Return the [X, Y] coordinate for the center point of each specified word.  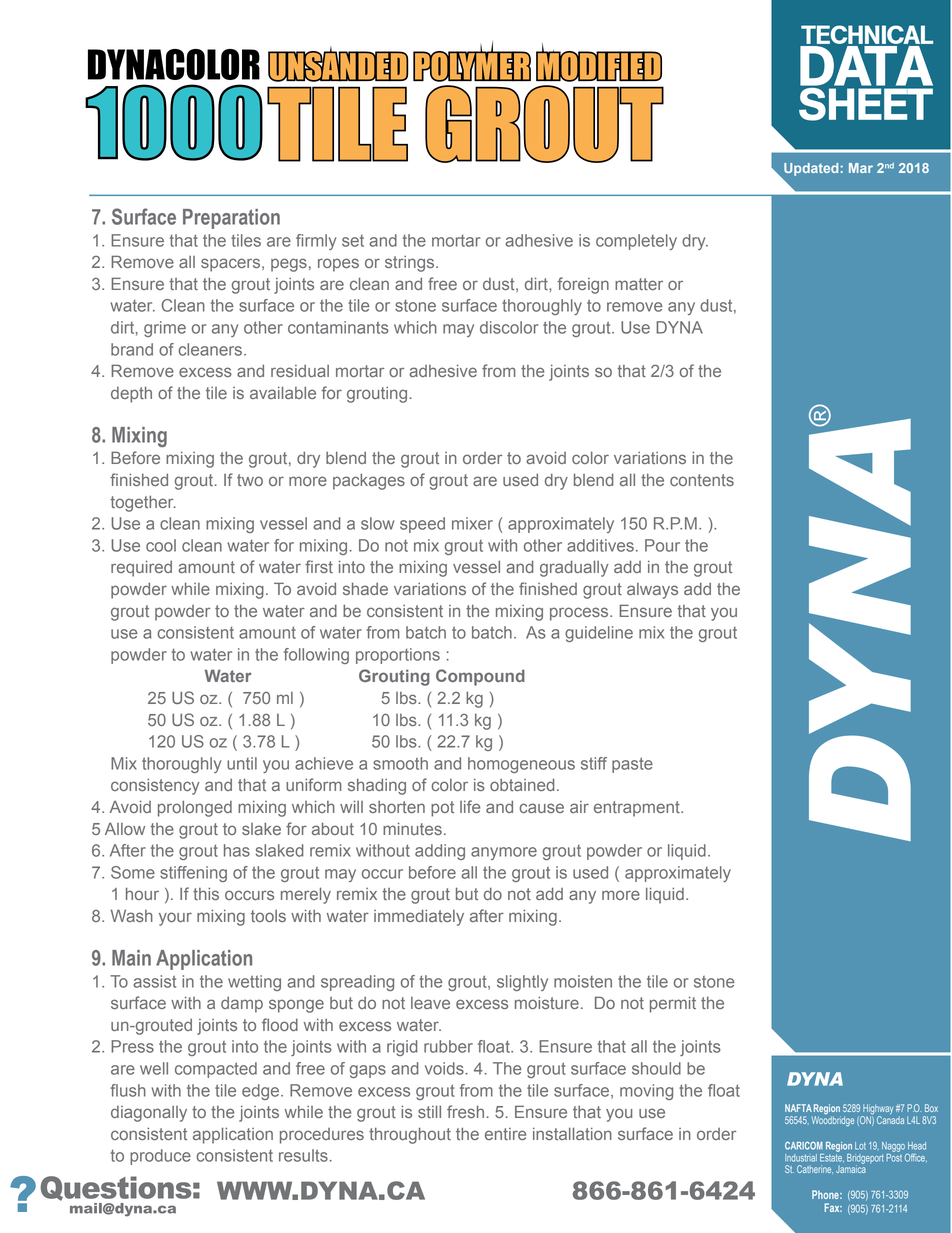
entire [505, 1134]
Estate [832, 1156]
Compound [480, 677]
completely [636, 242]
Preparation [231, 219]
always [652, 591]
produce [160, 1157]
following [316, 656]
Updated [811, 169]
